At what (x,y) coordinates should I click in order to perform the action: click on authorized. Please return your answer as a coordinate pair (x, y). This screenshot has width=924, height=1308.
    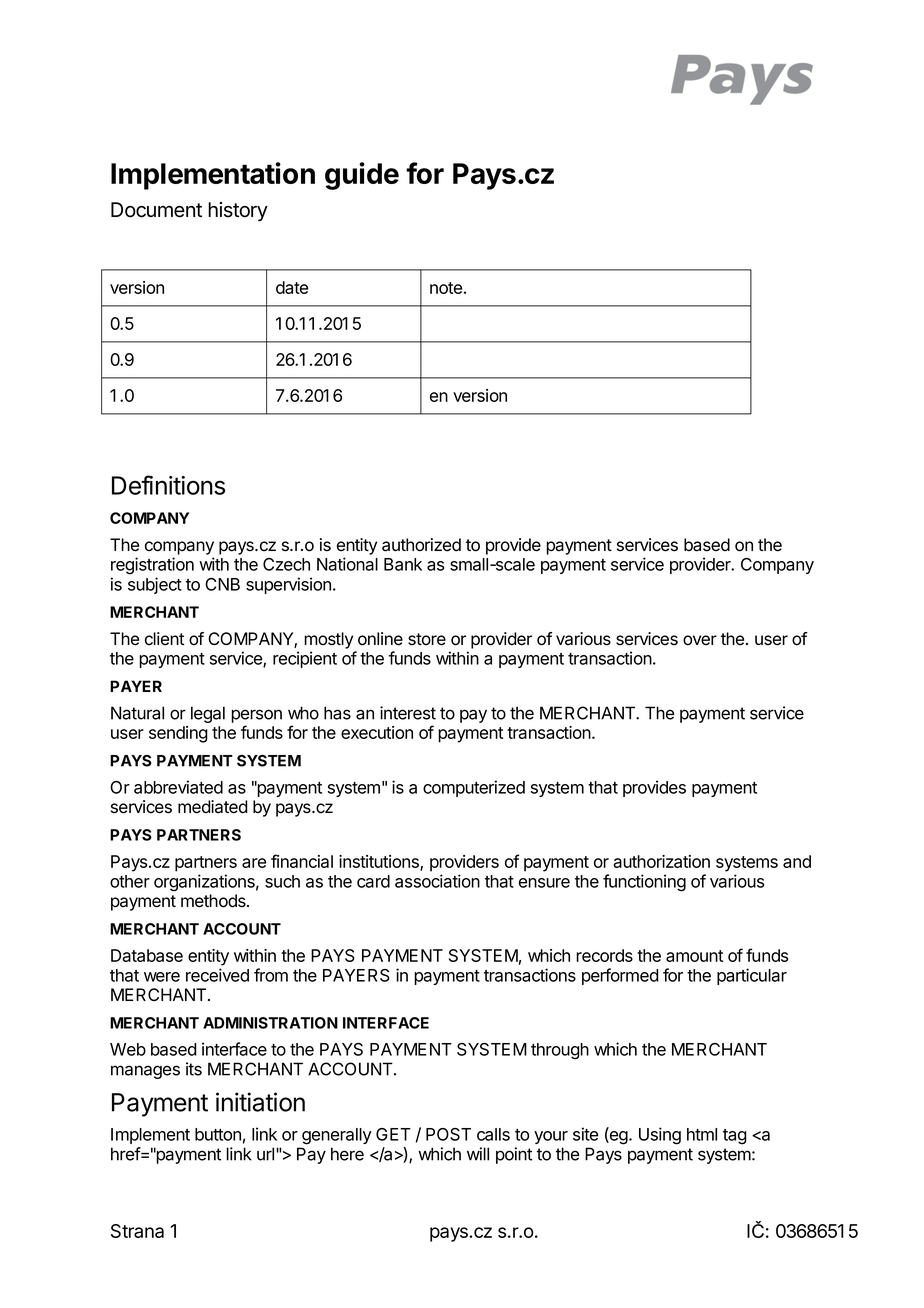
    Looking at the image, I should click on (421, 545).
